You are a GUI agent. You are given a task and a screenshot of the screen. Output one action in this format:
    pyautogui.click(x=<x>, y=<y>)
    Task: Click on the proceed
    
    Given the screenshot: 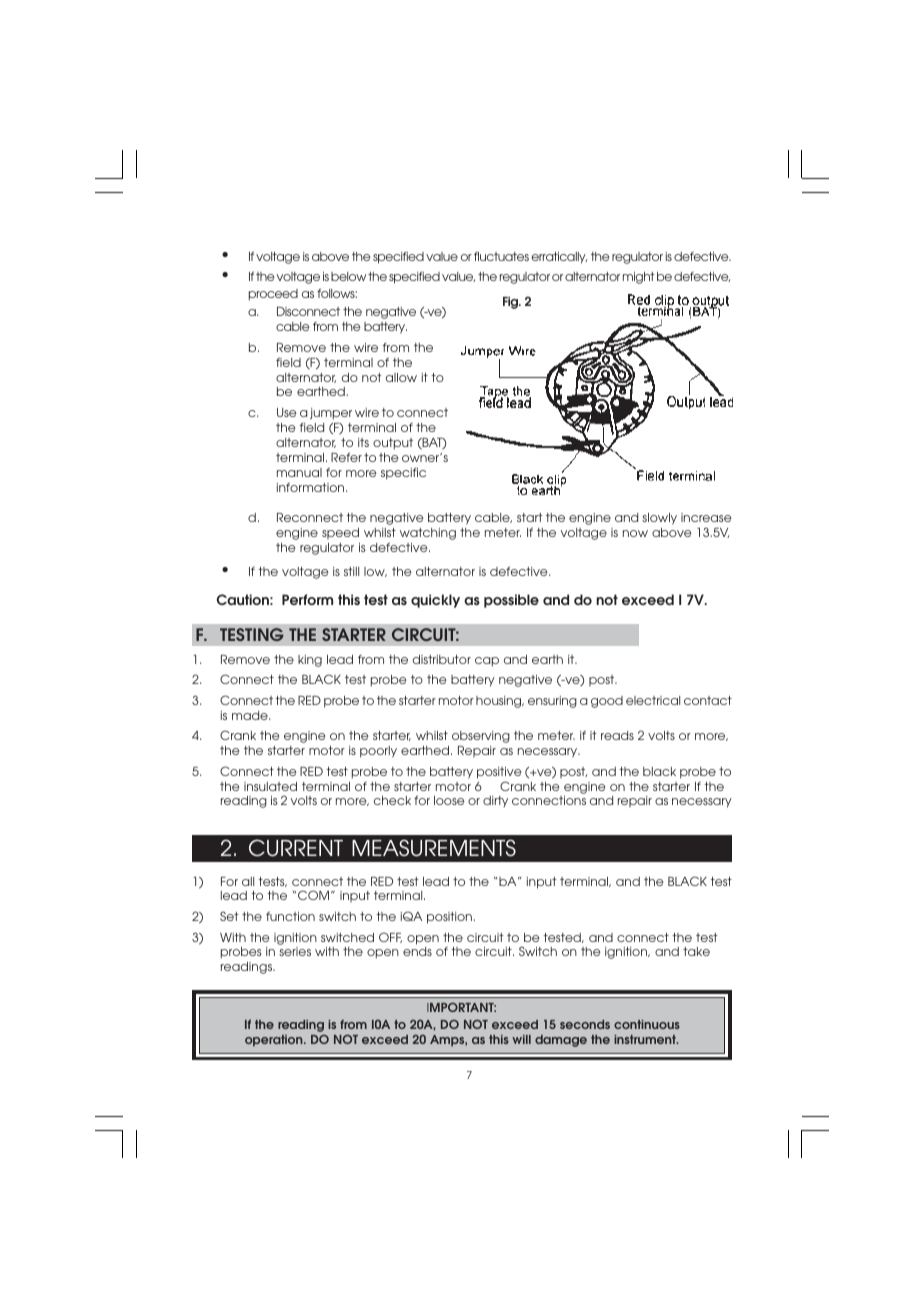 What is the action you would take?
    pyautogui.click(x=273, y=295)
